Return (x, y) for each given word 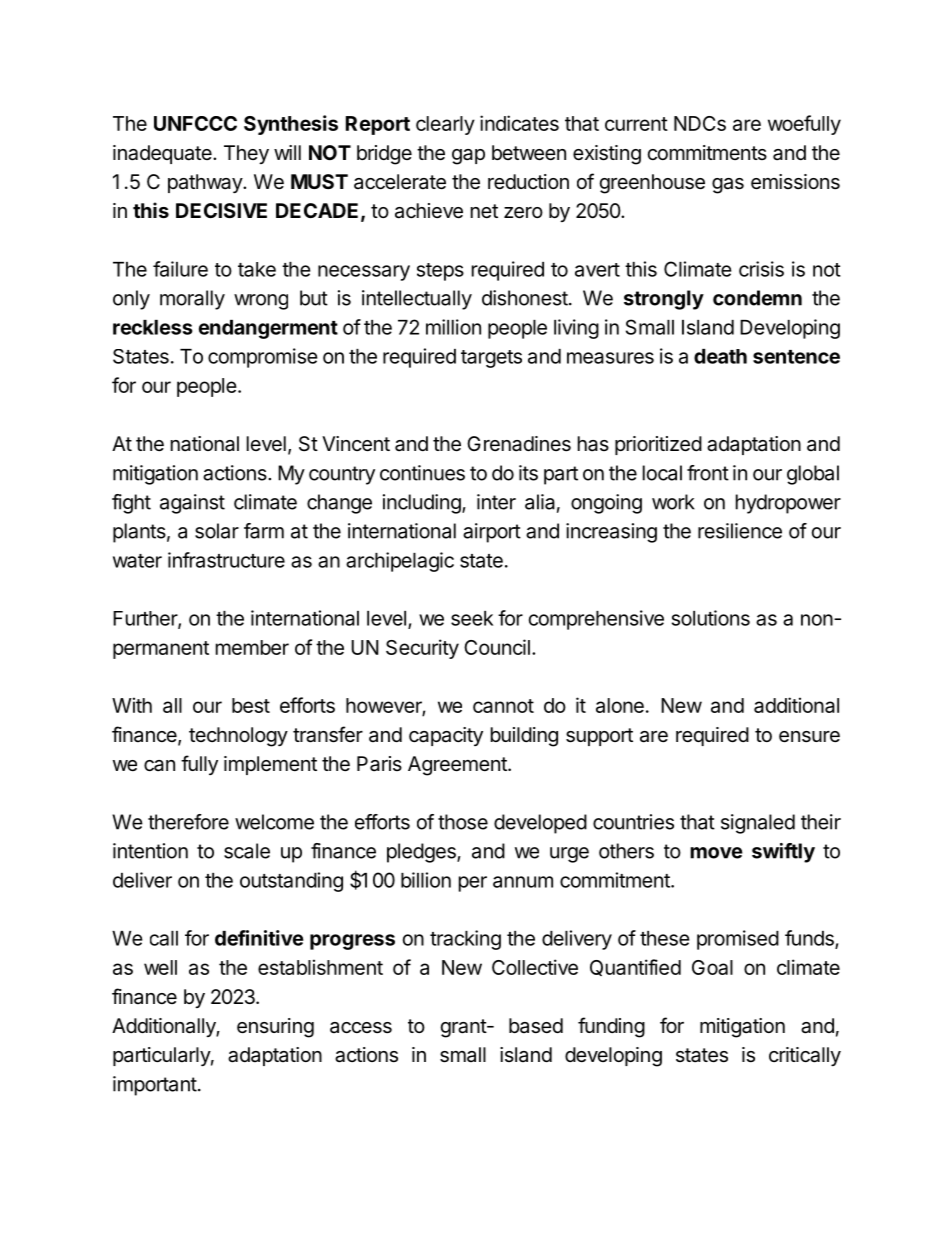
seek (472, 618)
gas (728, 186)
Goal (712, 967)
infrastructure (226, 560)
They (246, 154)
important (155, 1086)
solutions (711, 618)
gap (468, 157)
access (361, 1028)
